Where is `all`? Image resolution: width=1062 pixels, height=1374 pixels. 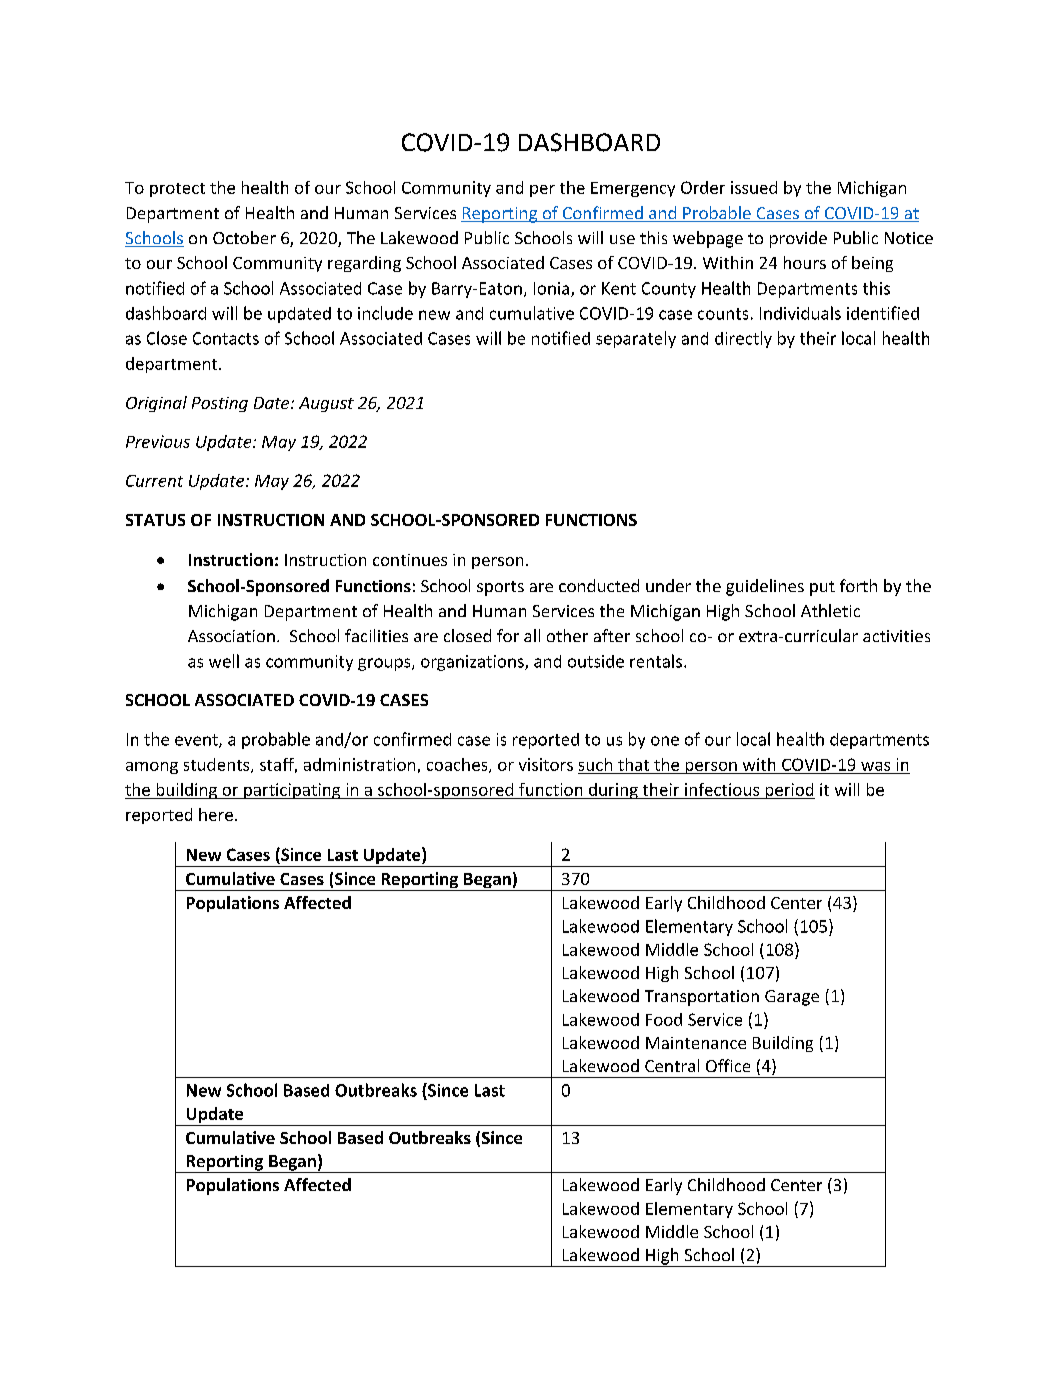
all is located at coordinates (532, 635).
